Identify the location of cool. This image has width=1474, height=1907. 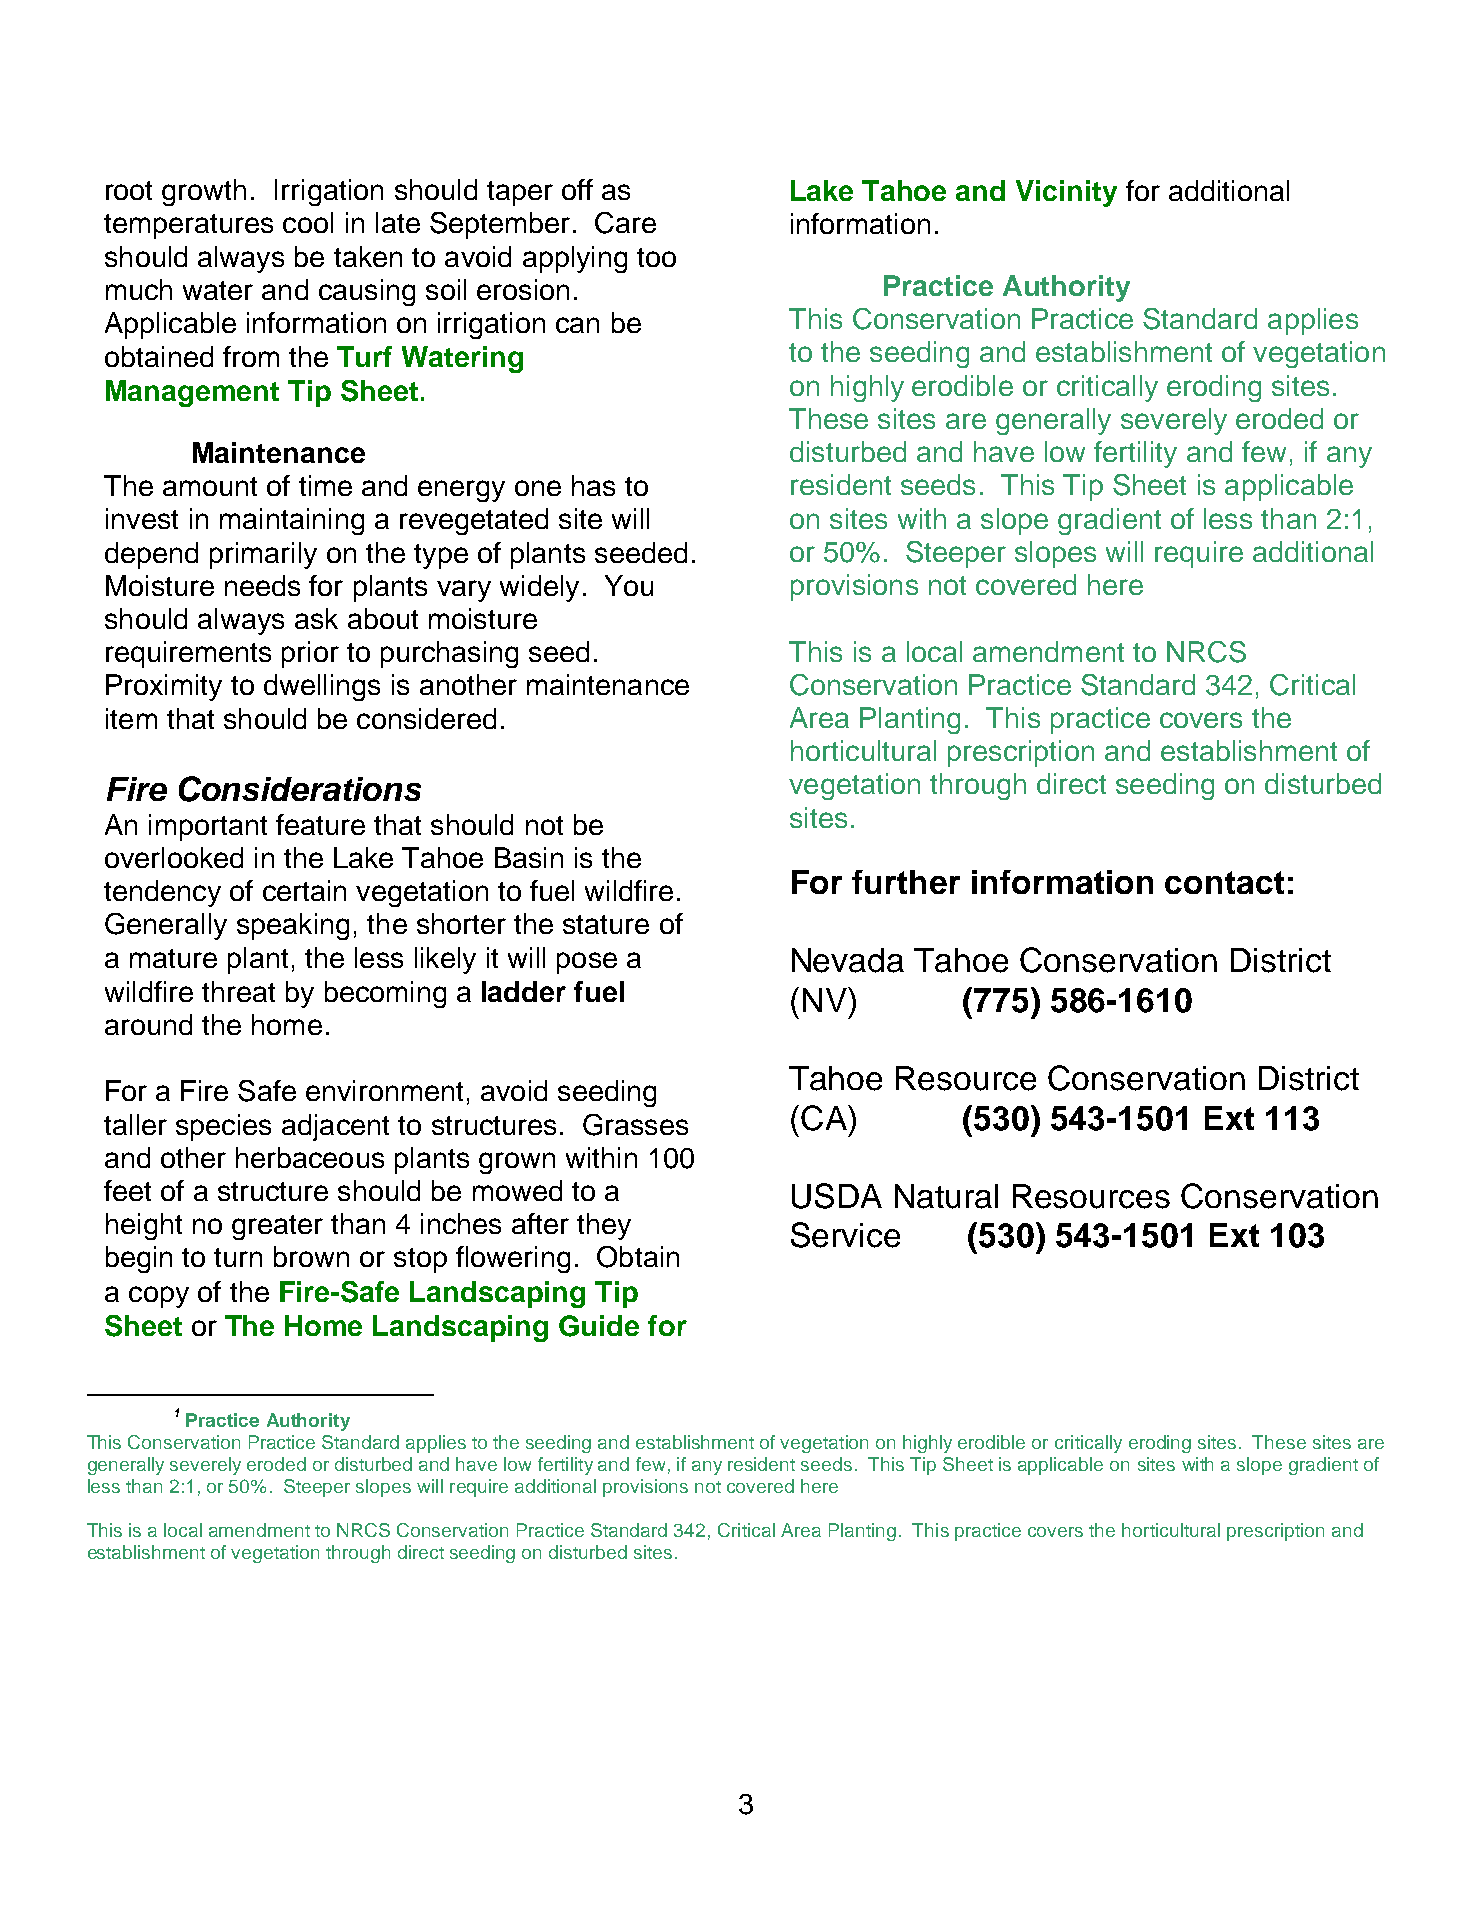
(308, 222).
